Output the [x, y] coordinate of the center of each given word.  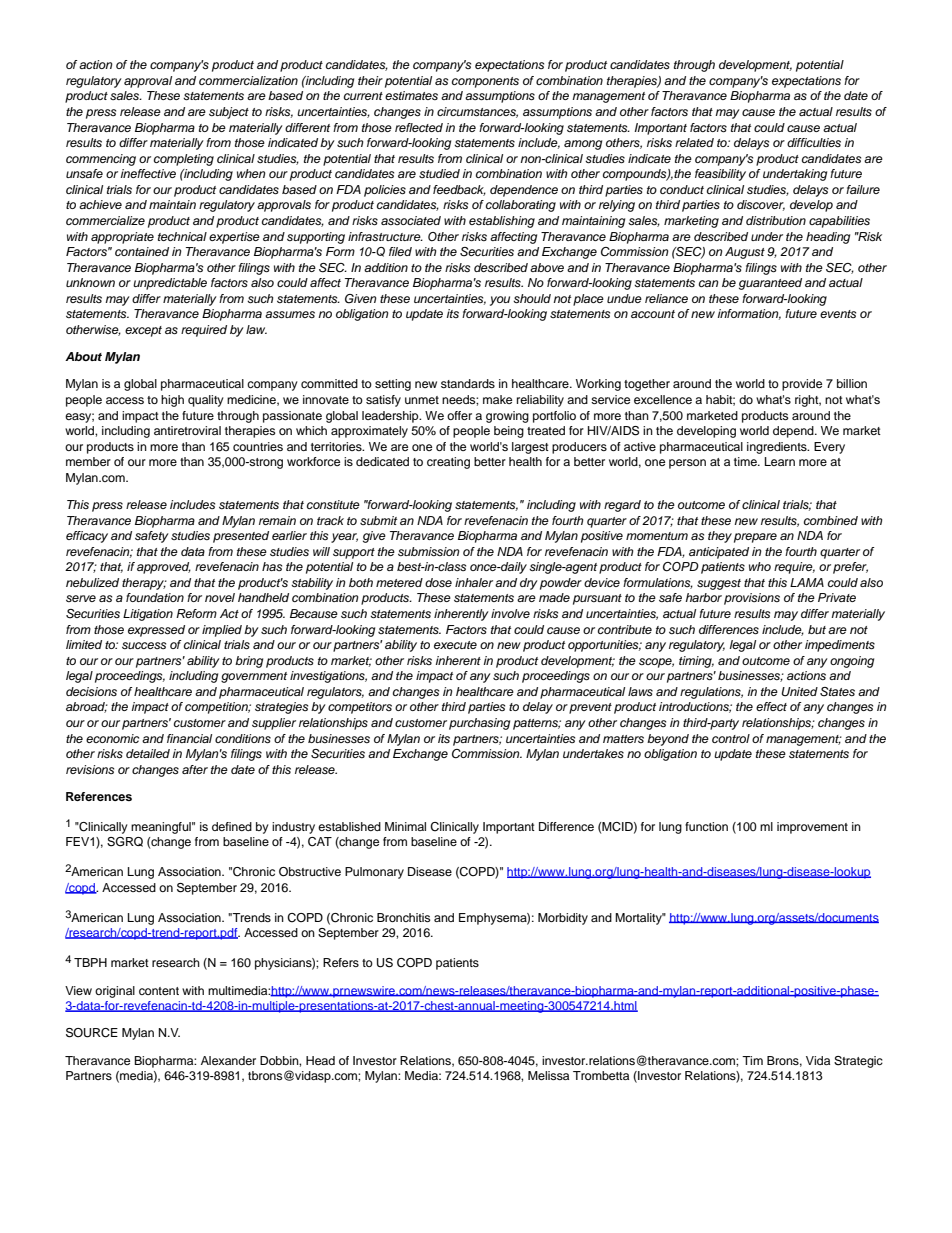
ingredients [778, 448]
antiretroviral [187, 430]
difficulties [814, 142]
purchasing [479, 724]
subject [229, 113]
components [485, 82]
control [731, 738]
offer [459, 415]
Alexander [228, 1060]
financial [189, 738]
